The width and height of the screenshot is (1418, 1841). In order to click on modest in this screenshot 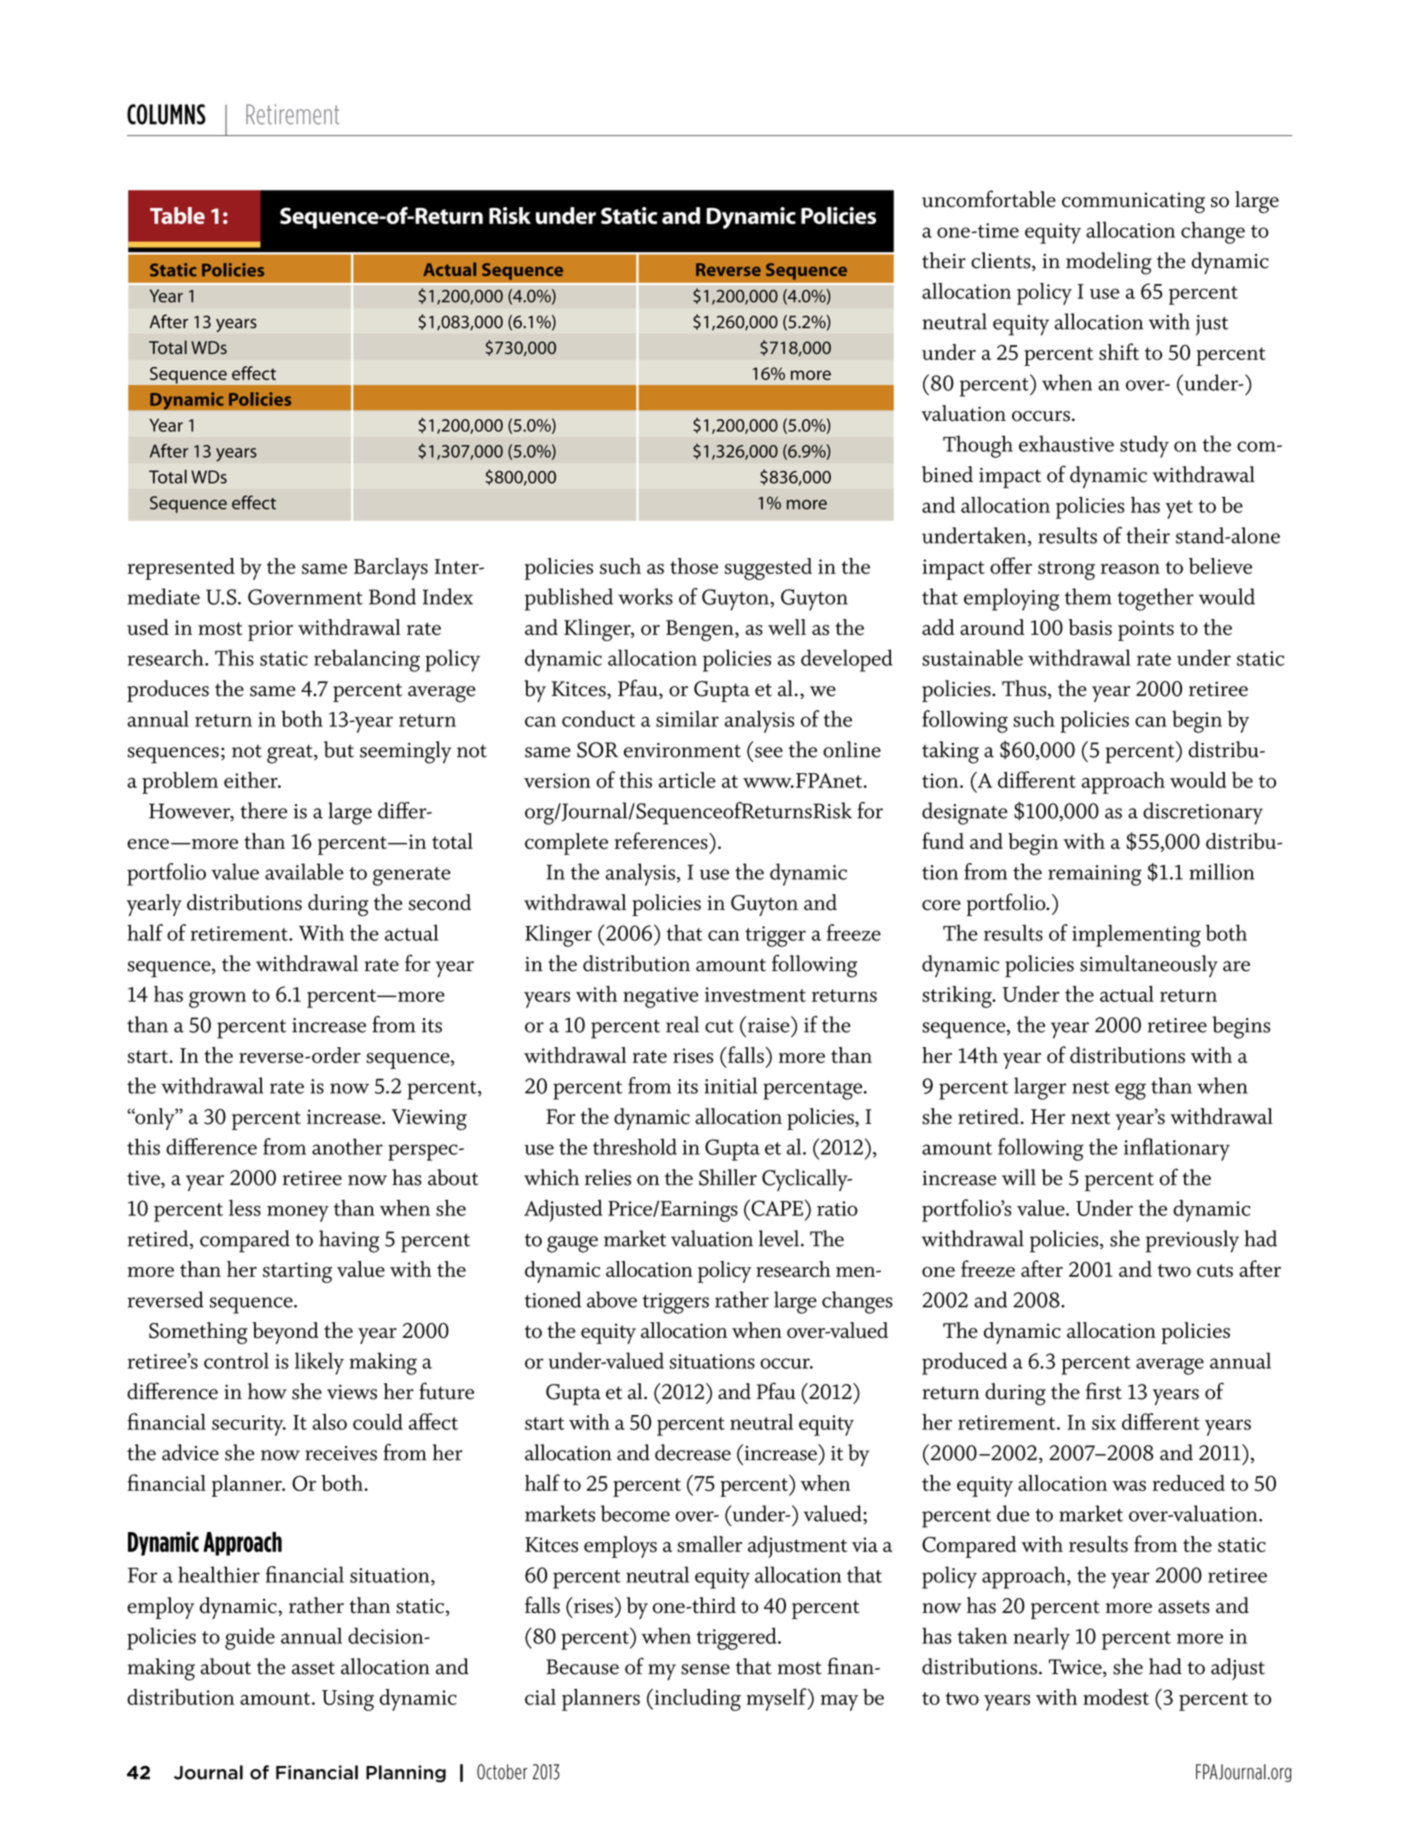, I will do `click(1116, 1697)`.
